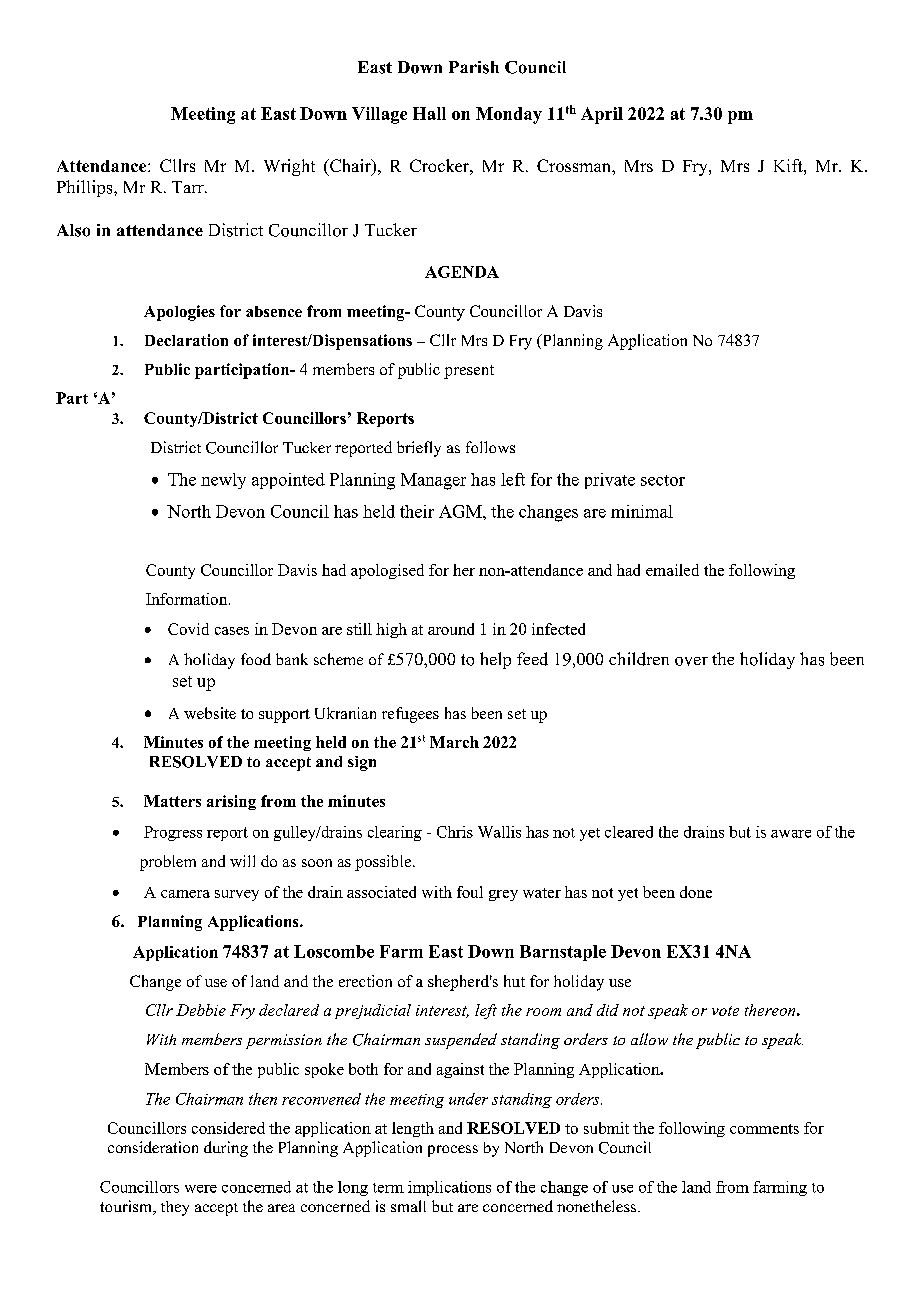 This screenshot has width=924, height=1308. Describe the element at coordinates (663, 480) in the screenshot. I see `sector` at that location.
